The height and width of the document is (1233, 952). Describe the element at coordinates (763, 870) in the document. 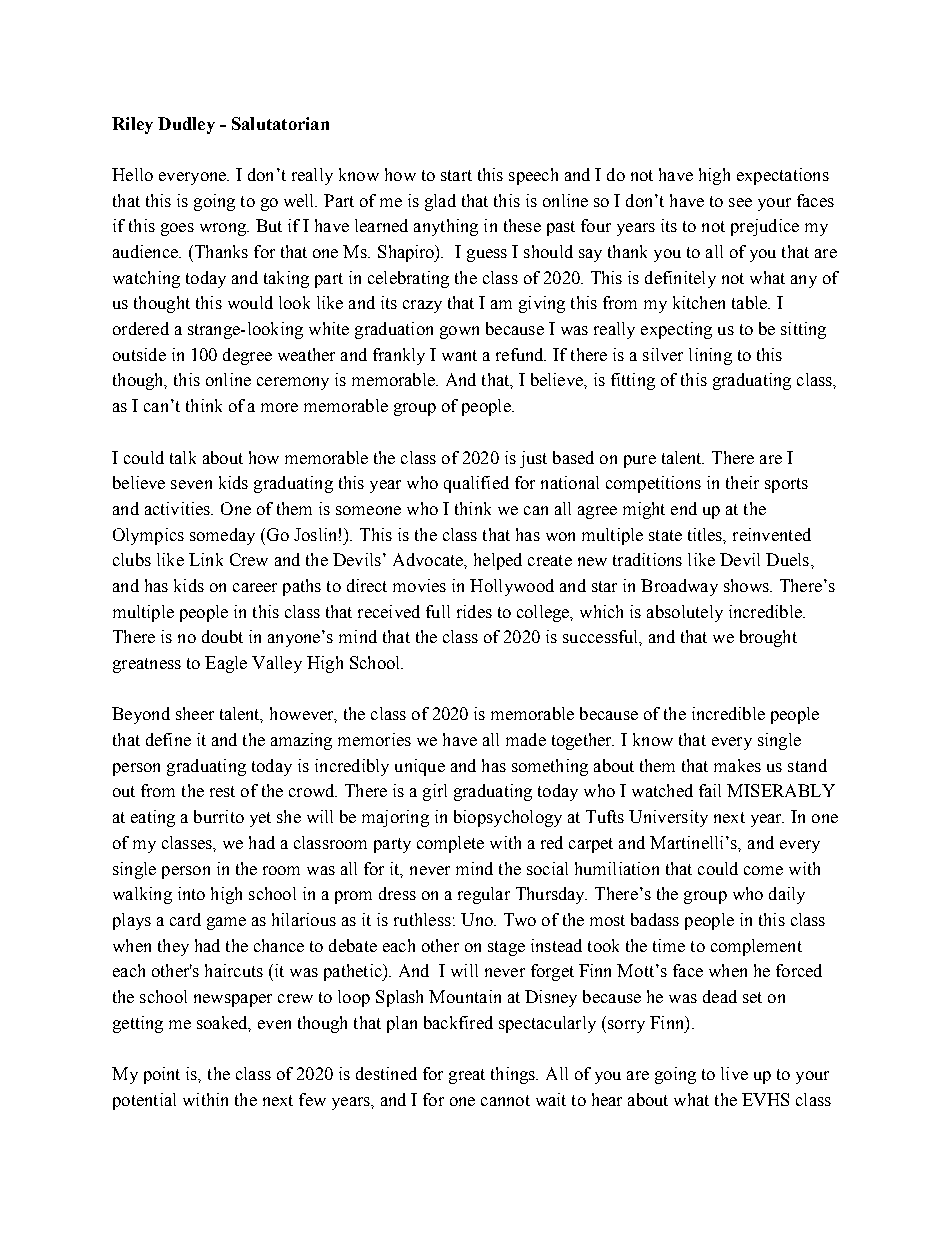

I see `come` at that location.
